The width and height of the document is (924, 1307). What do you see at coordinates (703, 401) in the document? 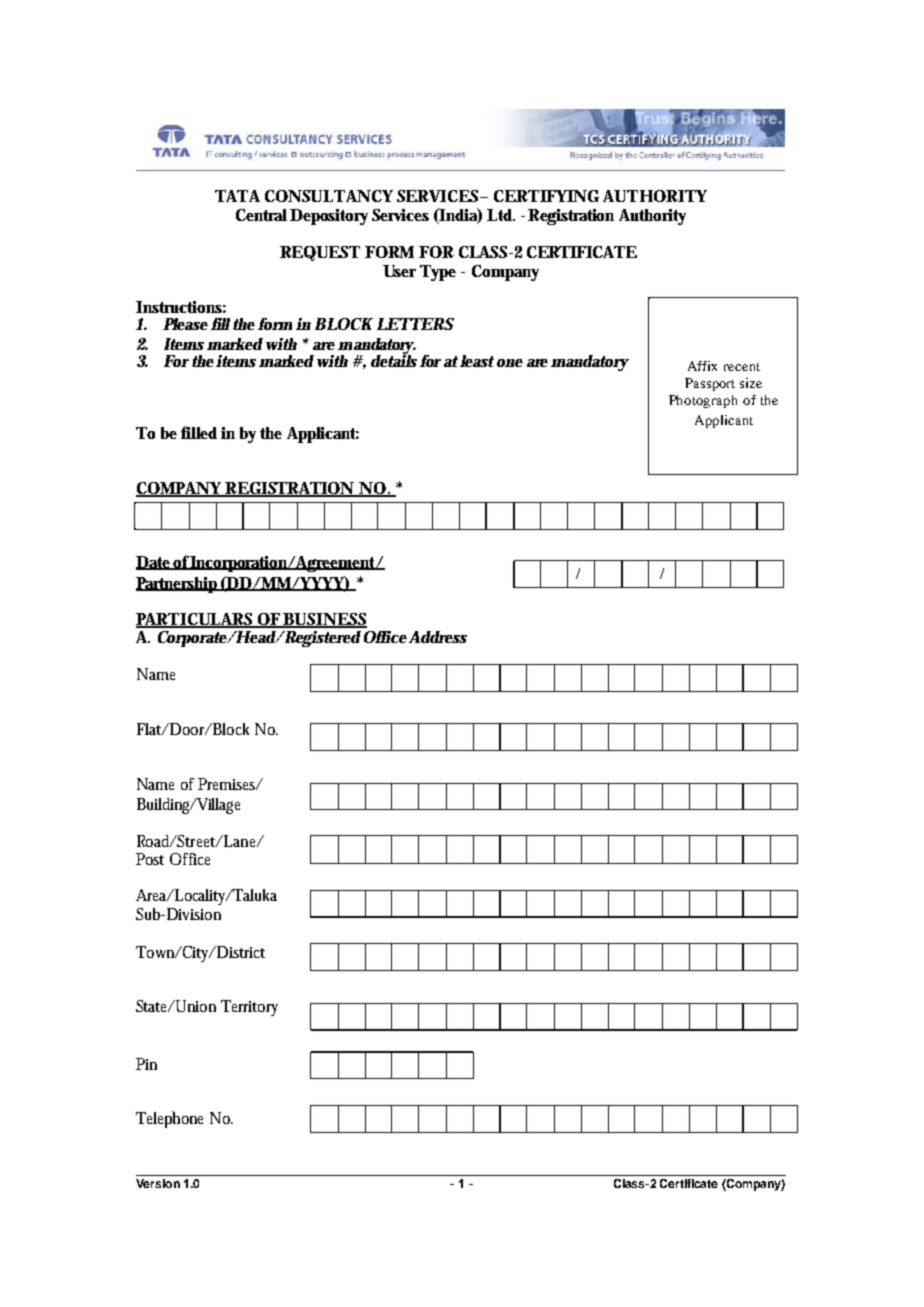
I see `Photograph` at bounding box center [703, 401].
